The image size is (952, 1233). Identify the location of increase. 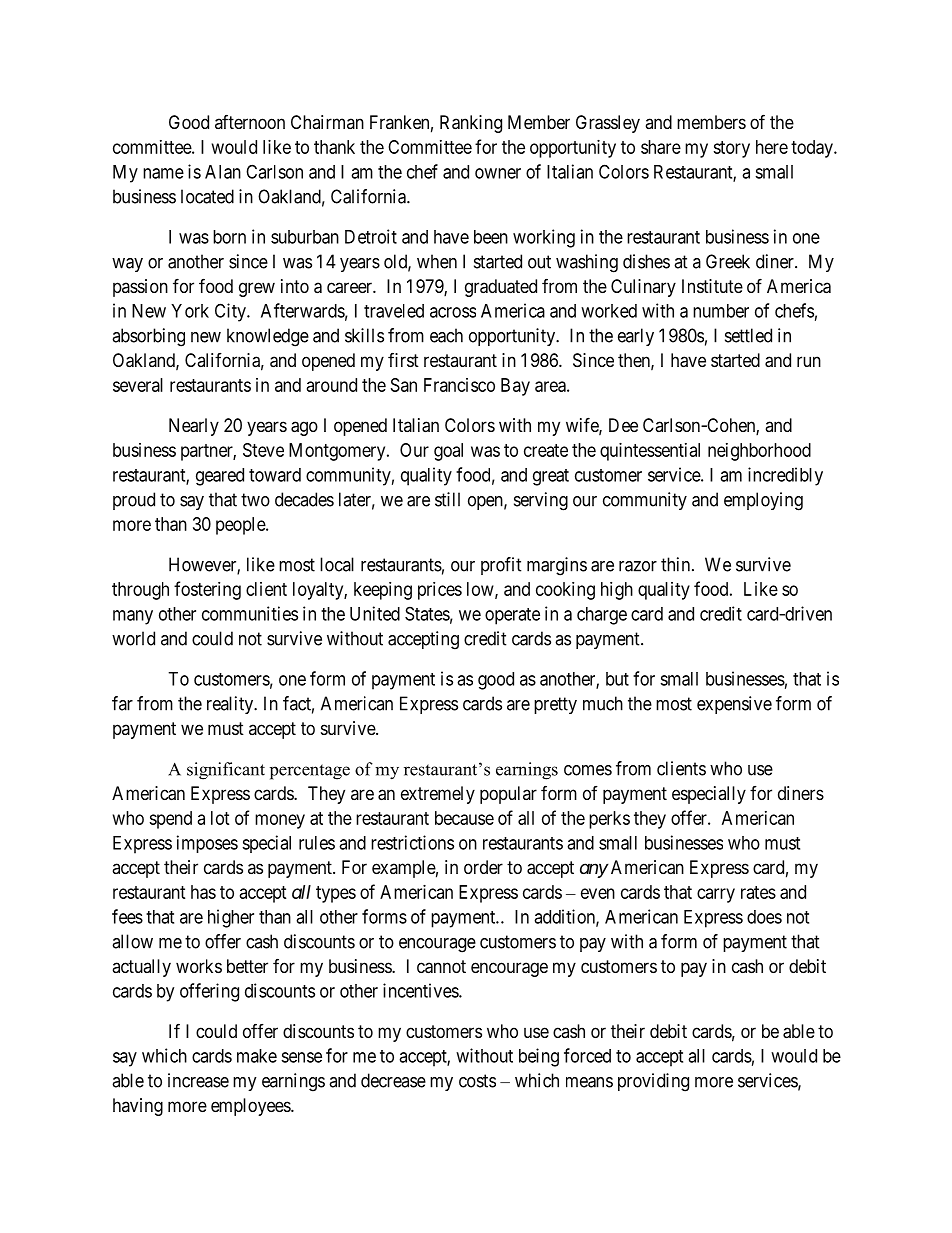
(198, 1080).
